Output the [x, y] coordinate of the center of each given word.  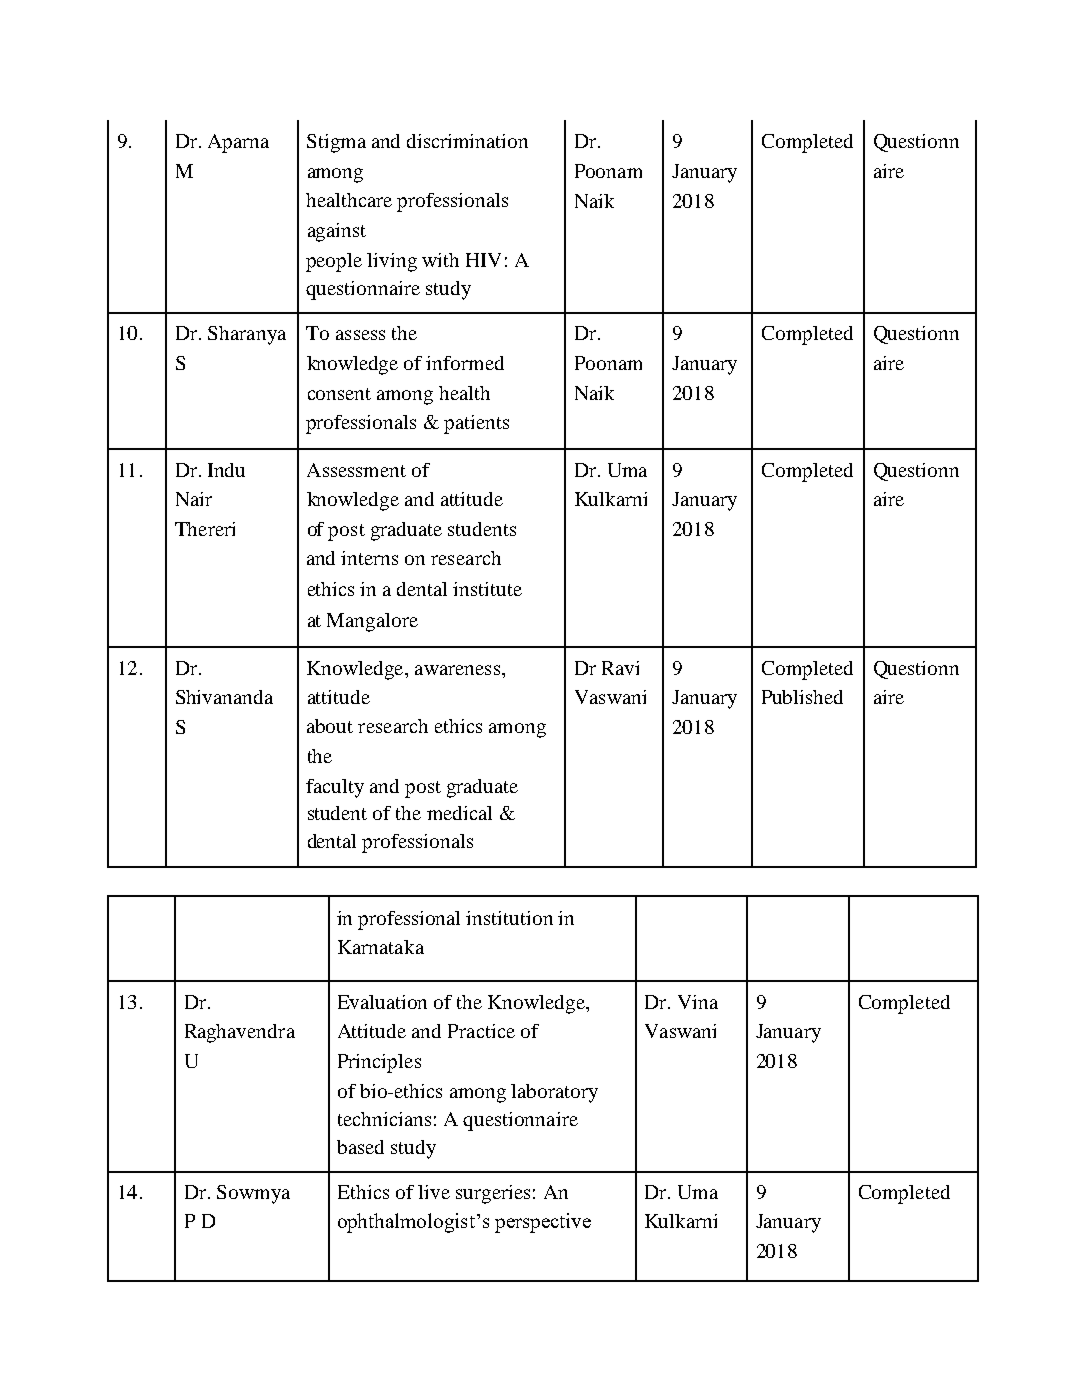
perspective [543, 1223]
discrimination [467, 141]
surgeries [493, 1194]
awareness [457, 670]
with [440, 260]
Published [802, 697]
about [330, 726]
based [360, 1147]
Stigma [336, 143]
